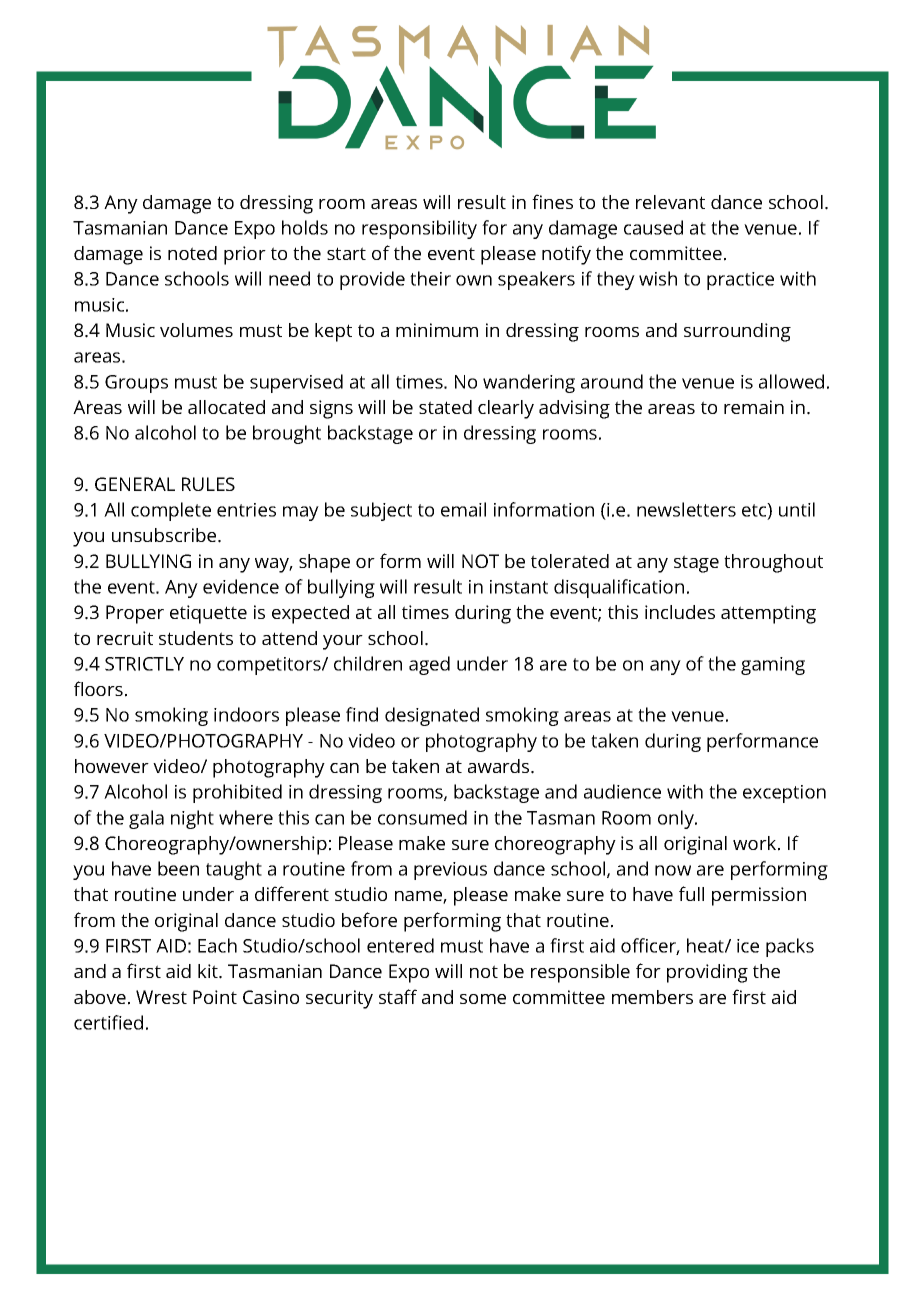  Describe the element at coordinates (445, 407) in the screenshot. I see `stated` at that location.
